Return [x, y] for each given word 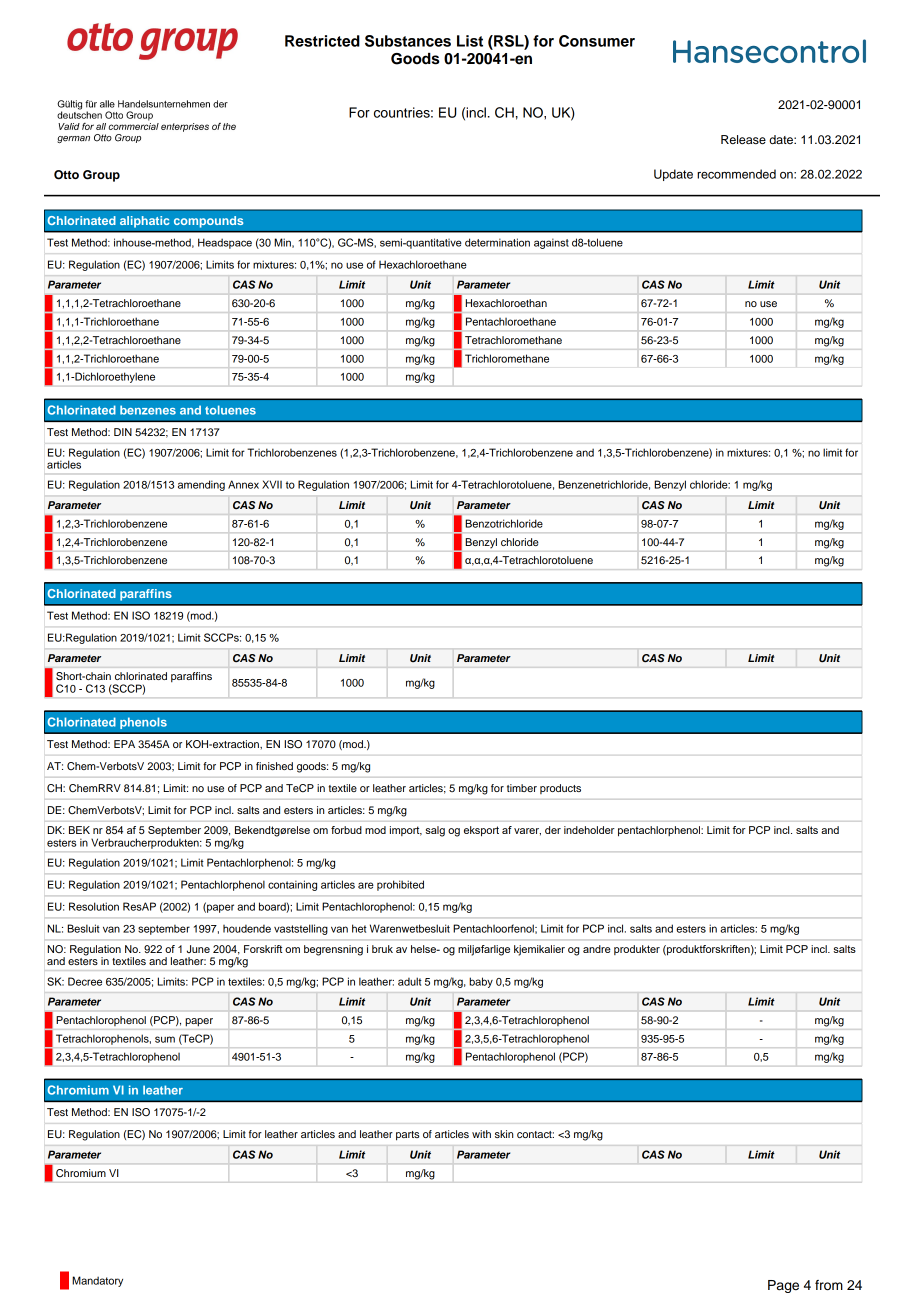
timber [522, 788]
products [560, 789]
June [198, 949]
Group [101, 176]
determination [497, 242]
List [470, 41]
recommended [736, 174]
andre [597, 949]
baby [481, 982]
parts [408, 1136]
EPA [124, 744]
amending [201, 485]
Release [743, 139]
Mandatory [97, 1281]
